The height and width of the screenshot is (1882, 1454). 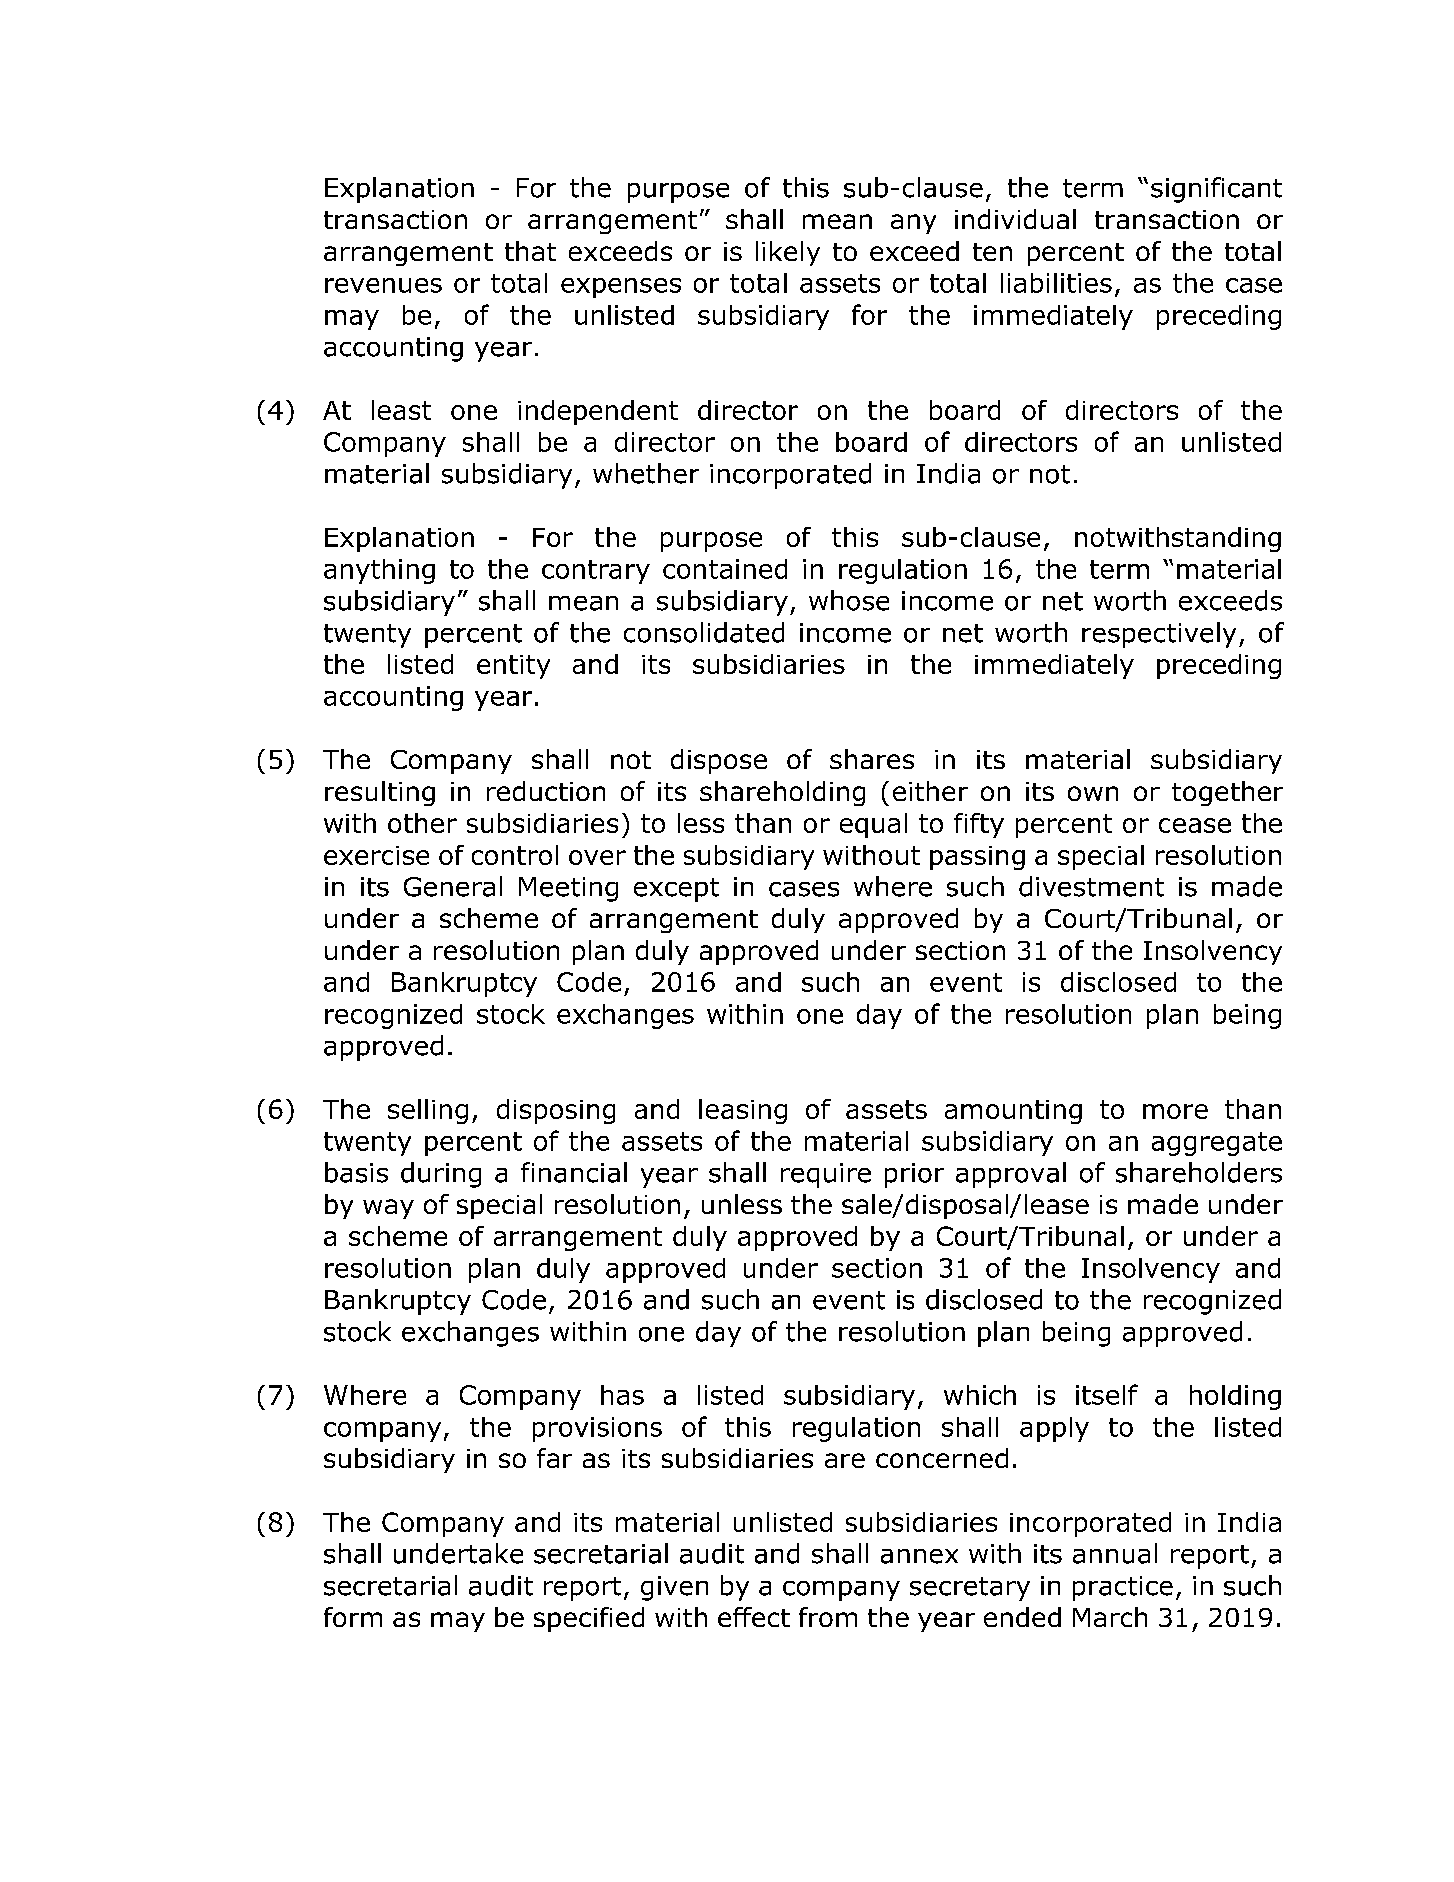 I want to click on respectively, so click(x=1159, y=635).
